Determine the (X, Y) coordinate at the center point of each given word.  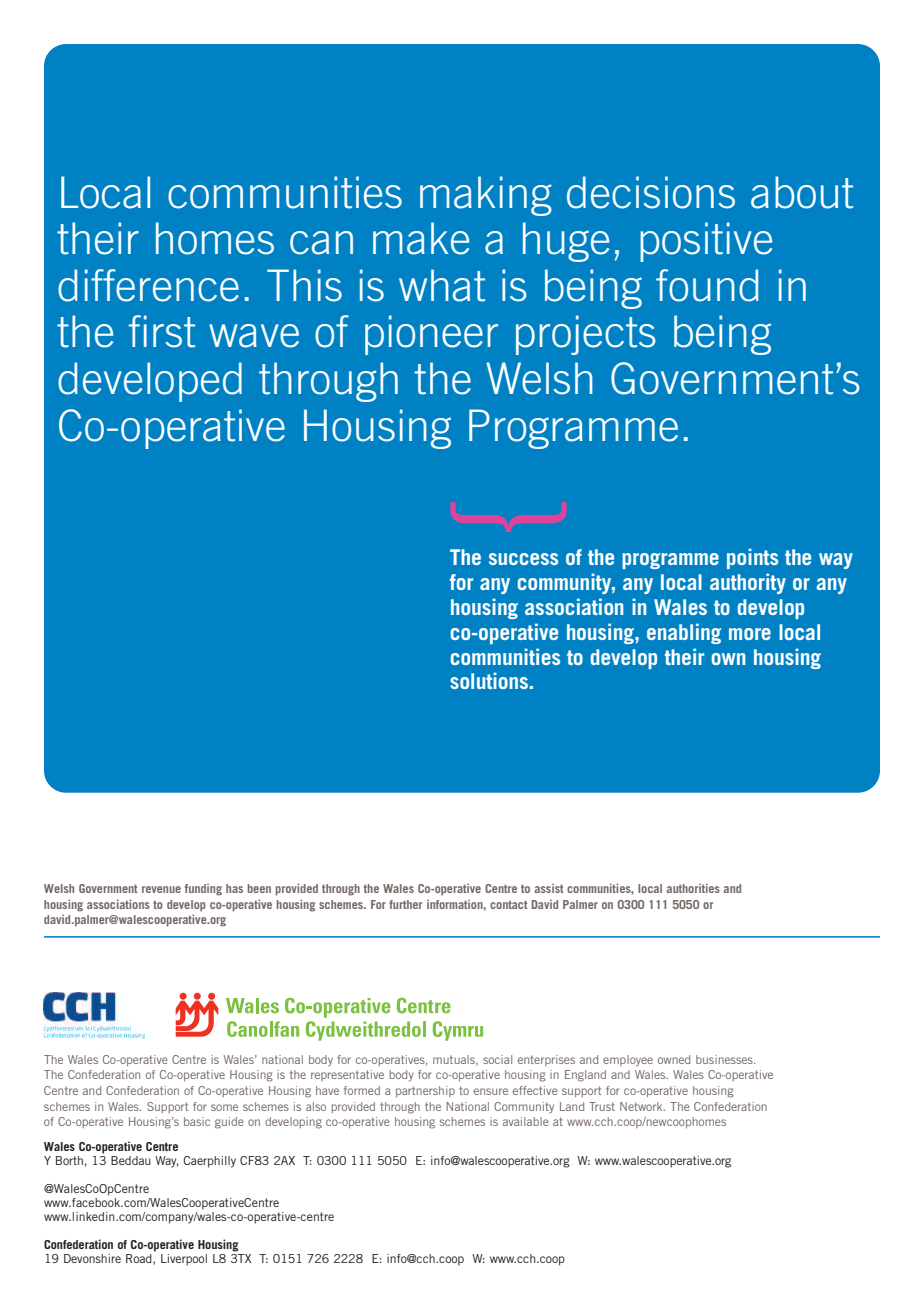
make (421, 238)
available (525, 1121)
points (752, 558)
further (405, 904)
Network (642, 1106)
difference (148, 285)
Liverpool (184, 1260)
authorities (693, 888)
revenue (161, 889)
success (523, 559)
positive (706, 242)
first (162, 331)
